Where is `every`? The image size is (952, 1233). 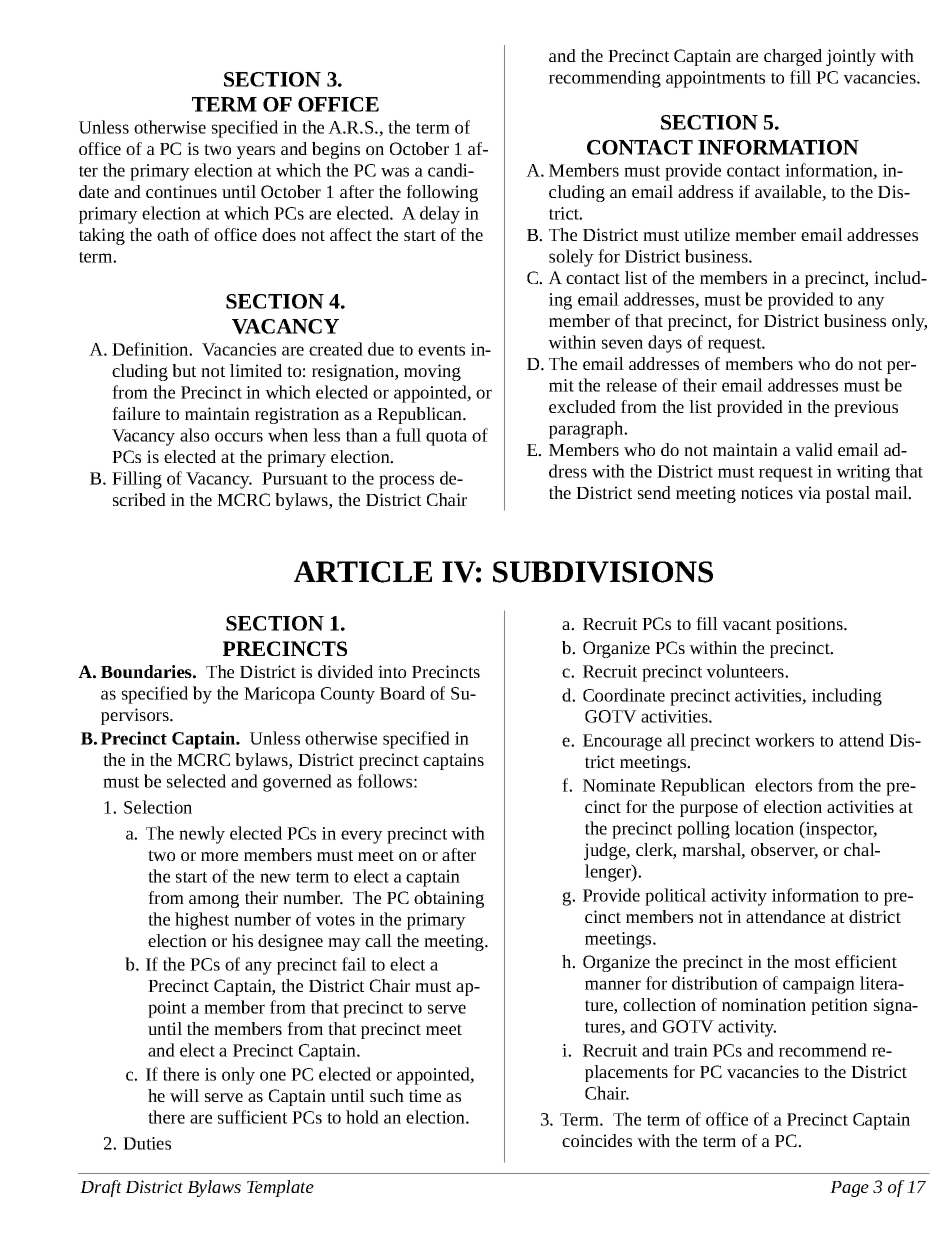 every is located at coordinates (362, 837).
